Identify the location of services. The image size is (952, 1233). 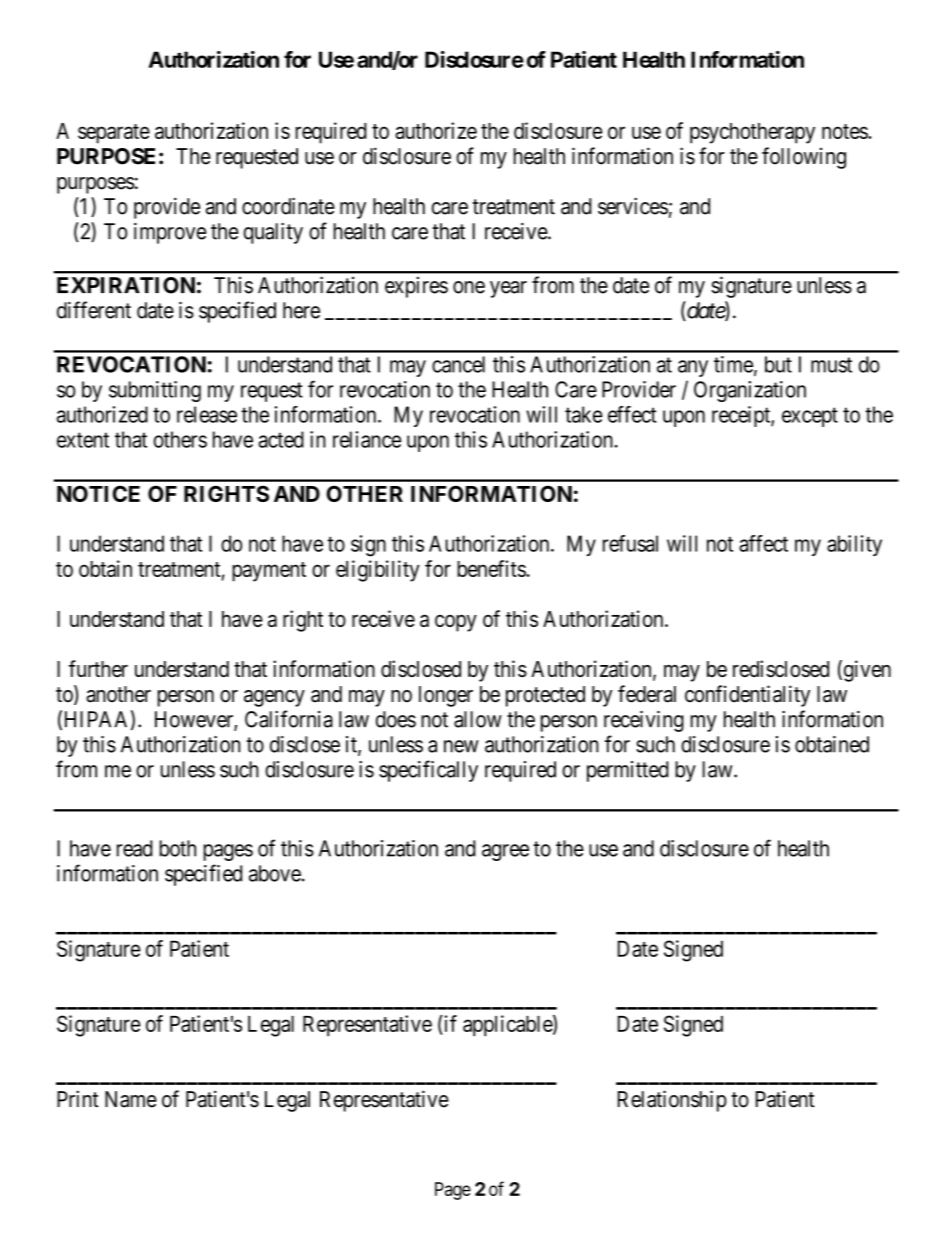
(633, 206).
